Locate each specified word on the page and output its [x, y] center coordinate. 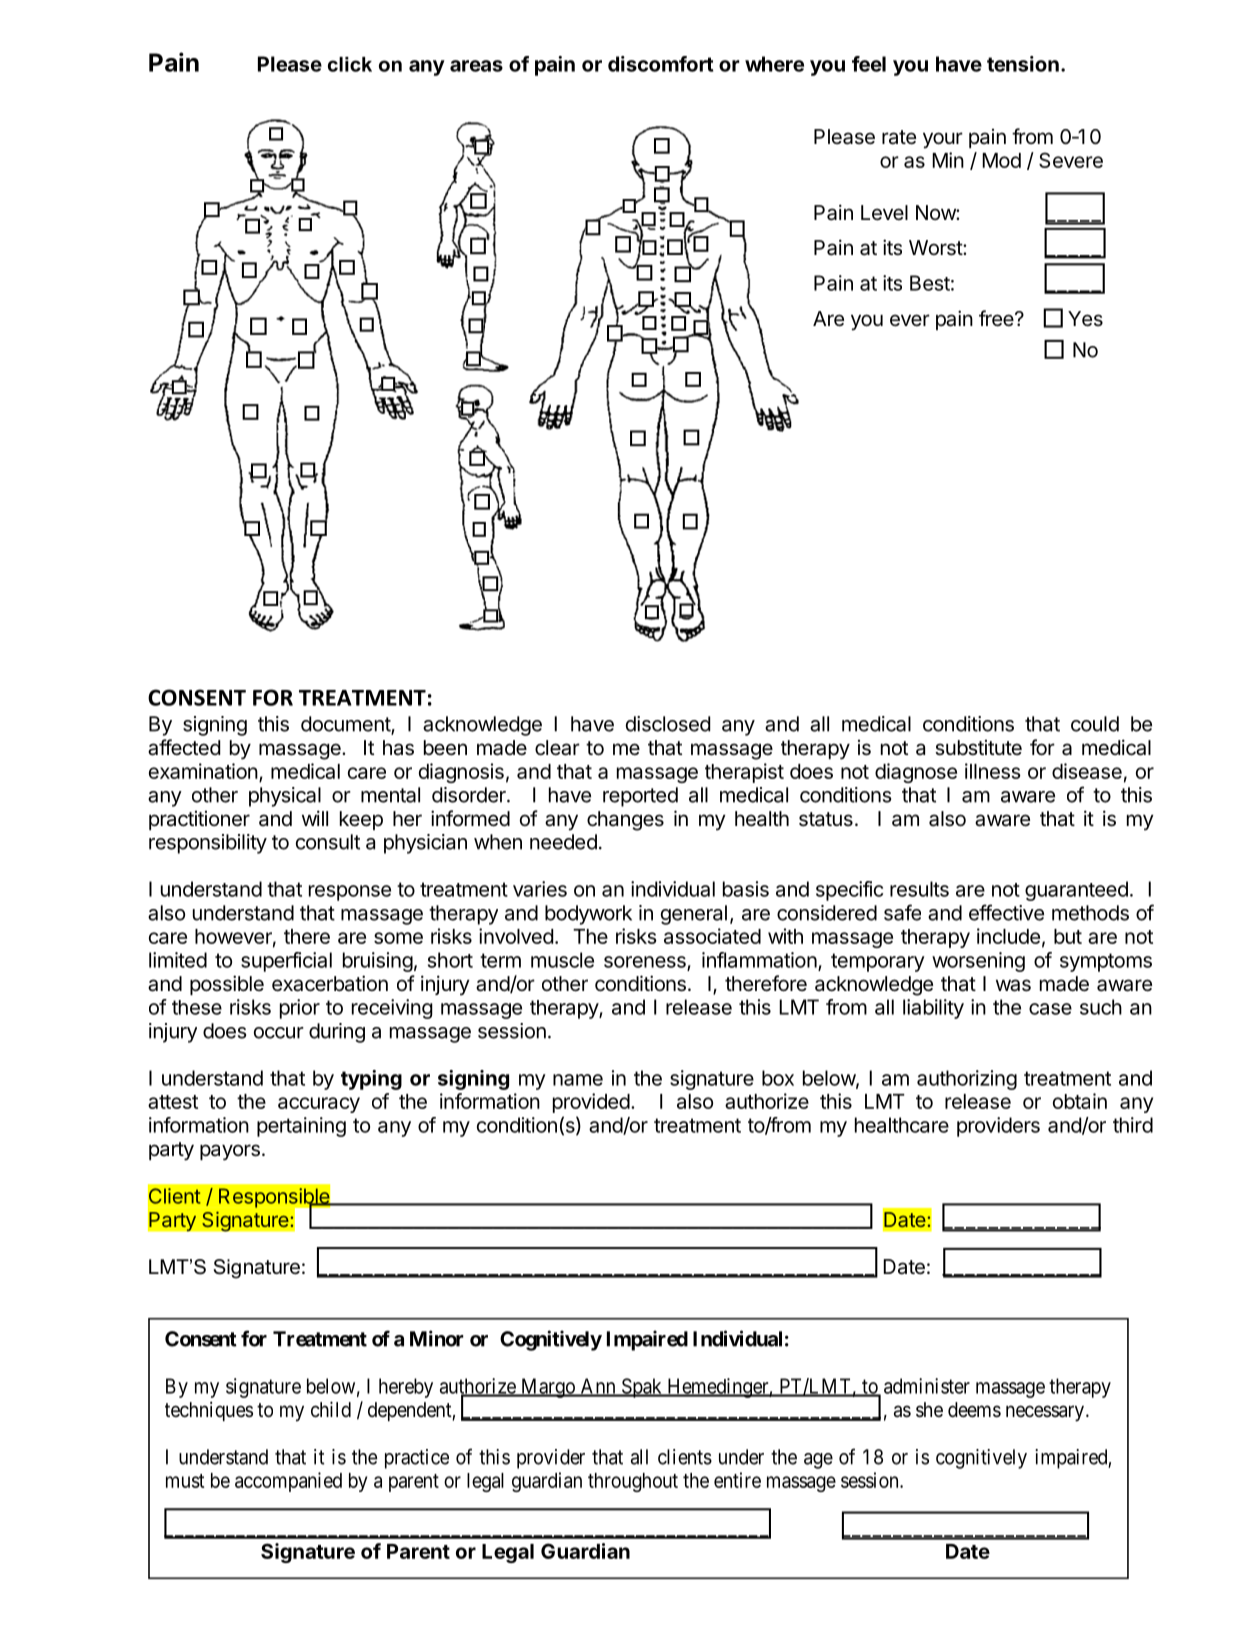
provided [591, 1103]
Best [930, 283]
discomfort [661, 64]
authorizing [967, 1080]
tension [1023, 64]
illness [993, 771]
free [997, 318]
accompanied [288, 1482]
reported [640, 797]
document [346, 725]
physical [285, 797]
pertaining [301, 1127]
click [350, 64]
